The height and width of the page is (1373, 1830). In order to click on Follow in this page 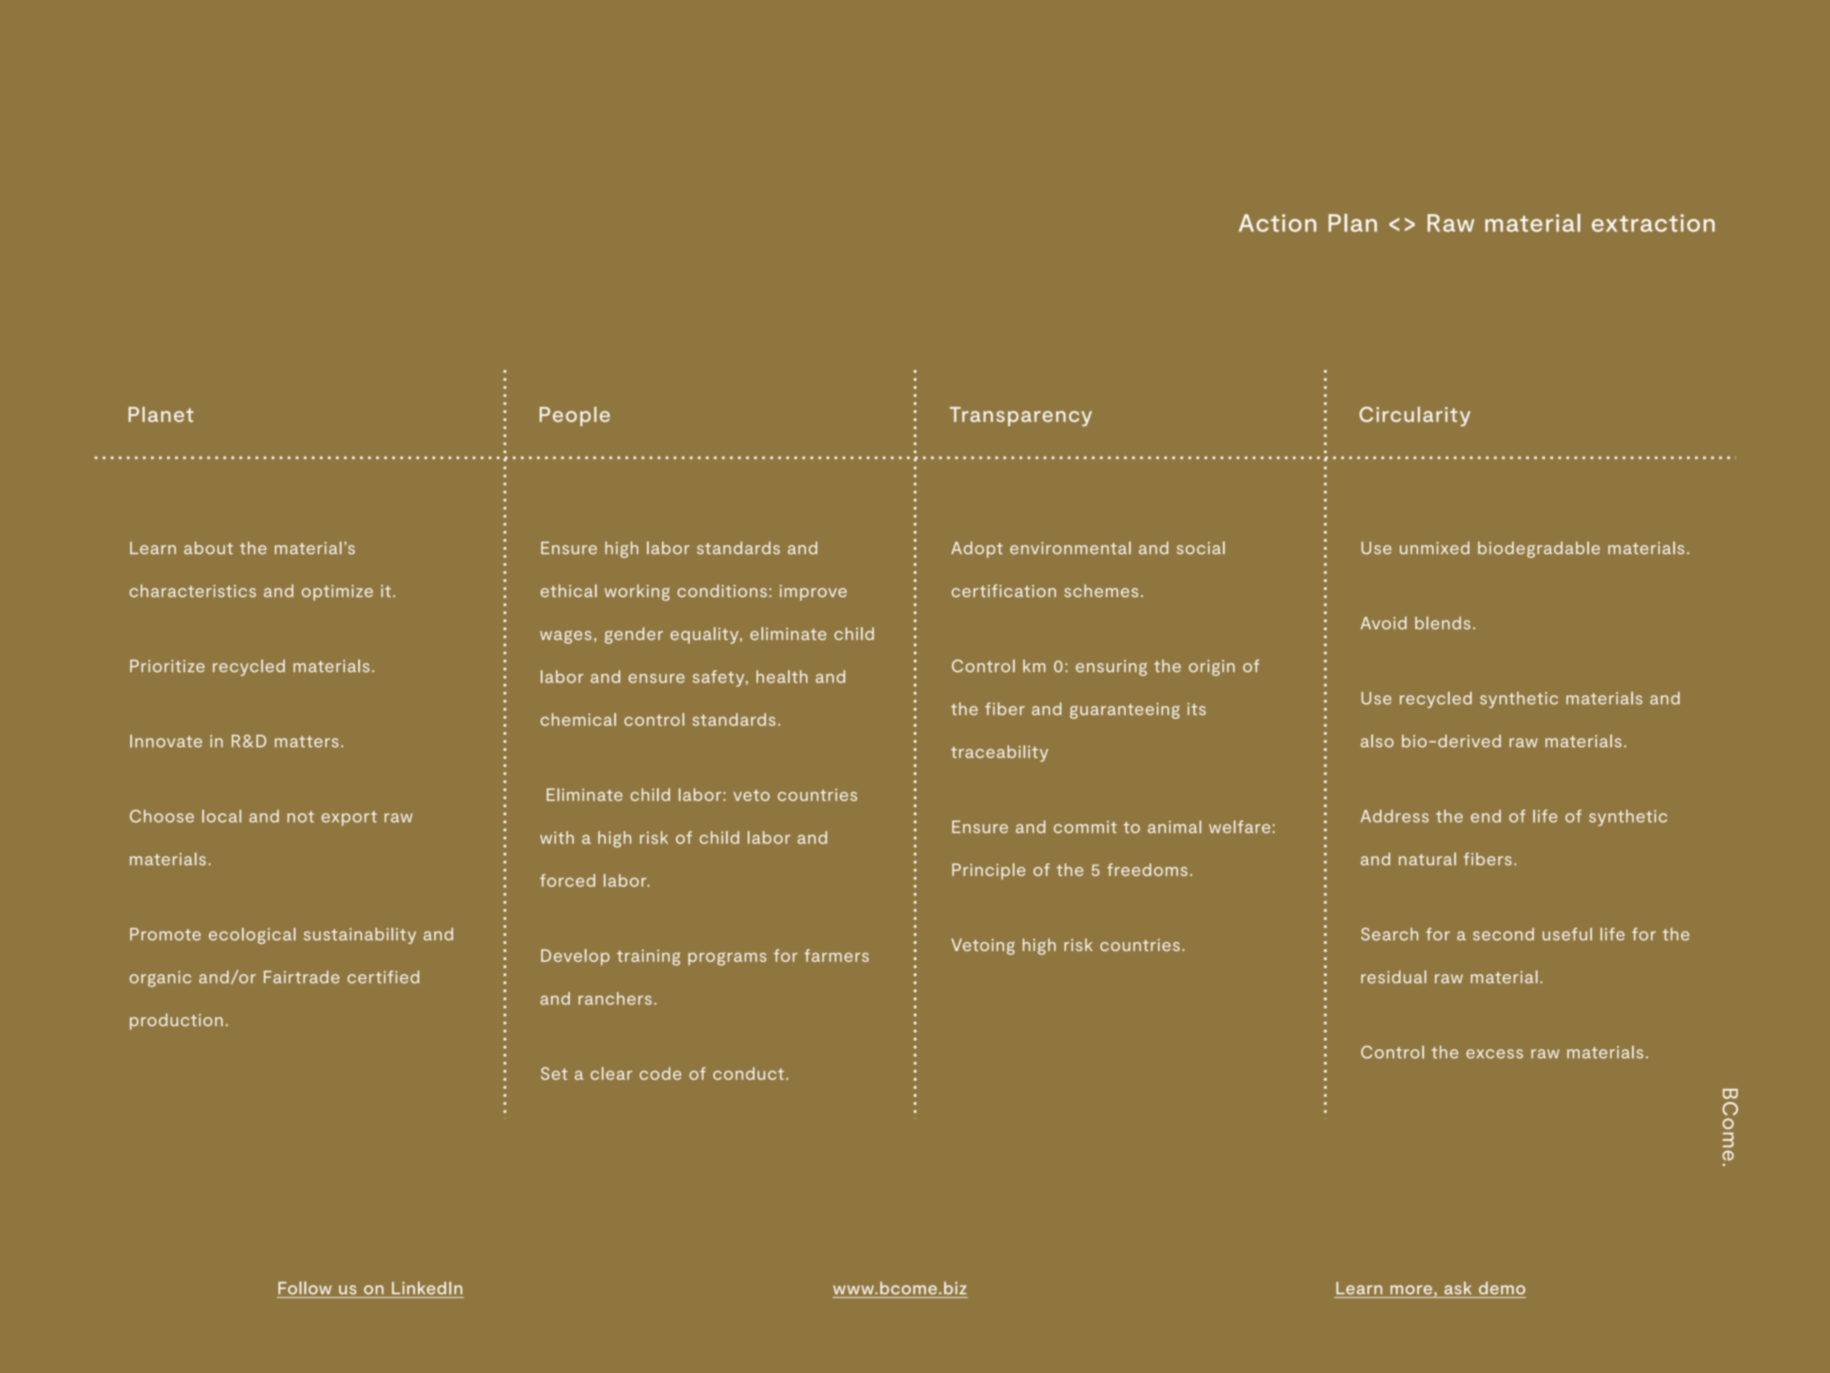, I will do `click(305, 1288)`.
